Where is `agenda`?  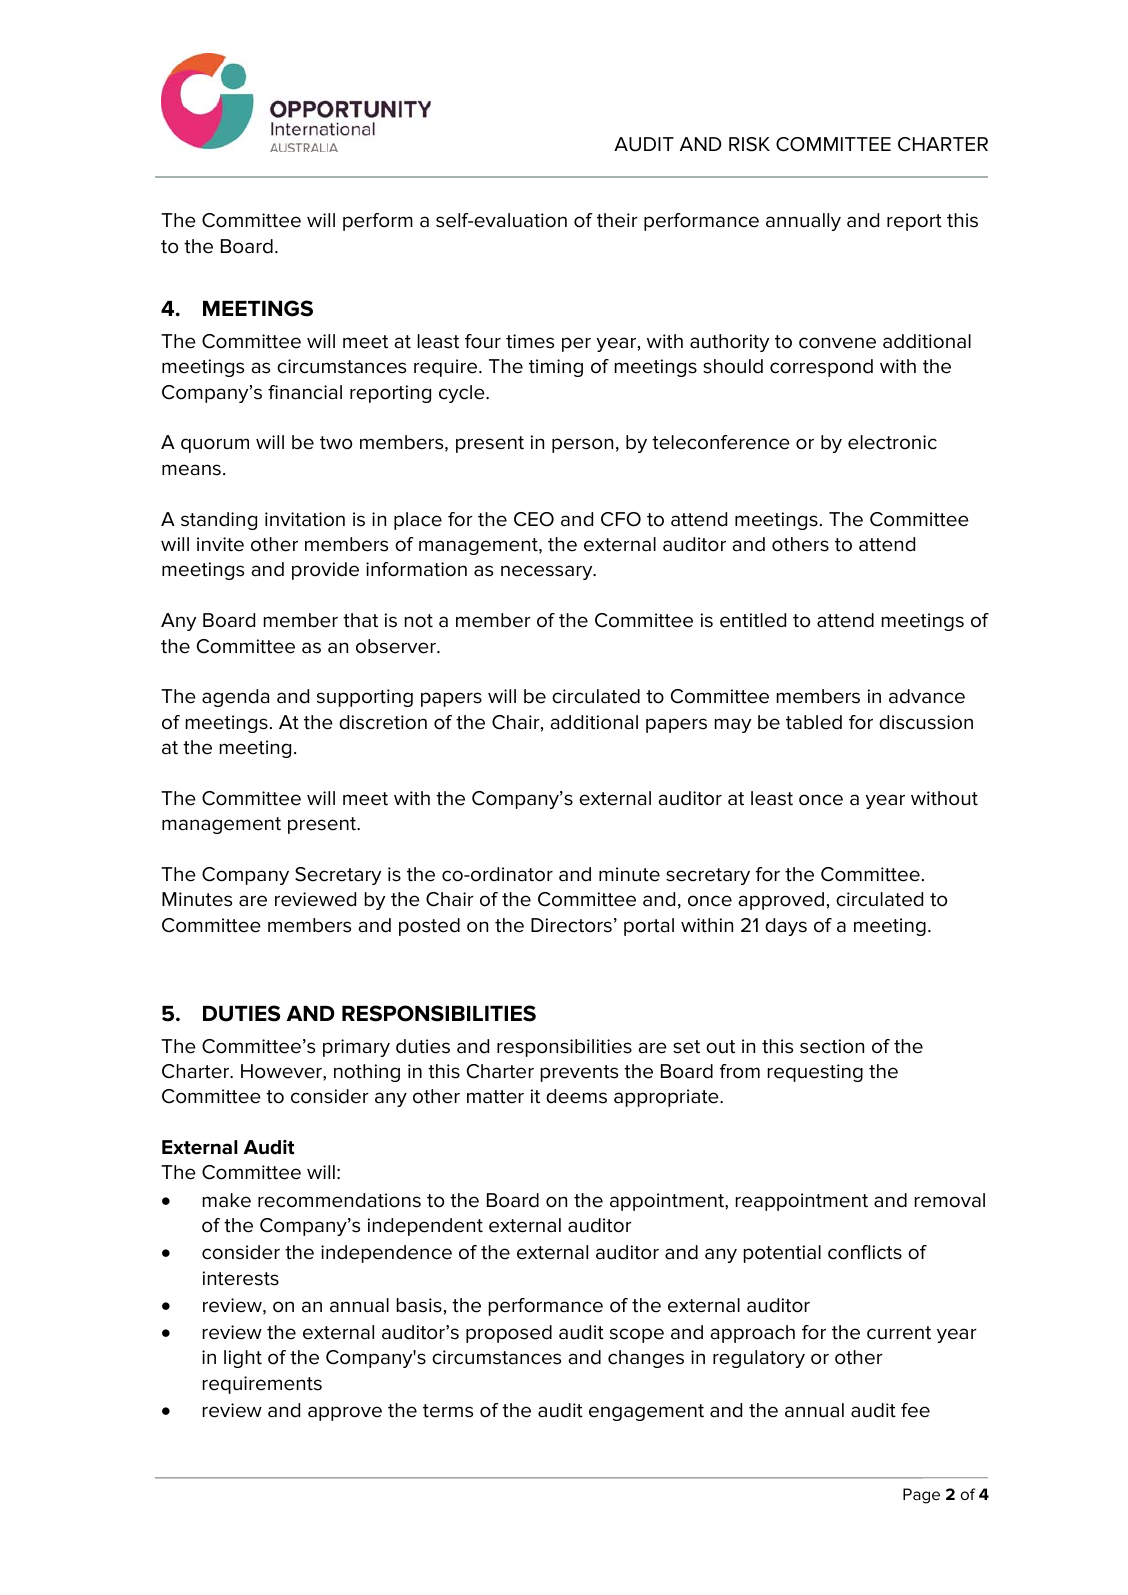 agenda is located at coordinates (235, 698).
